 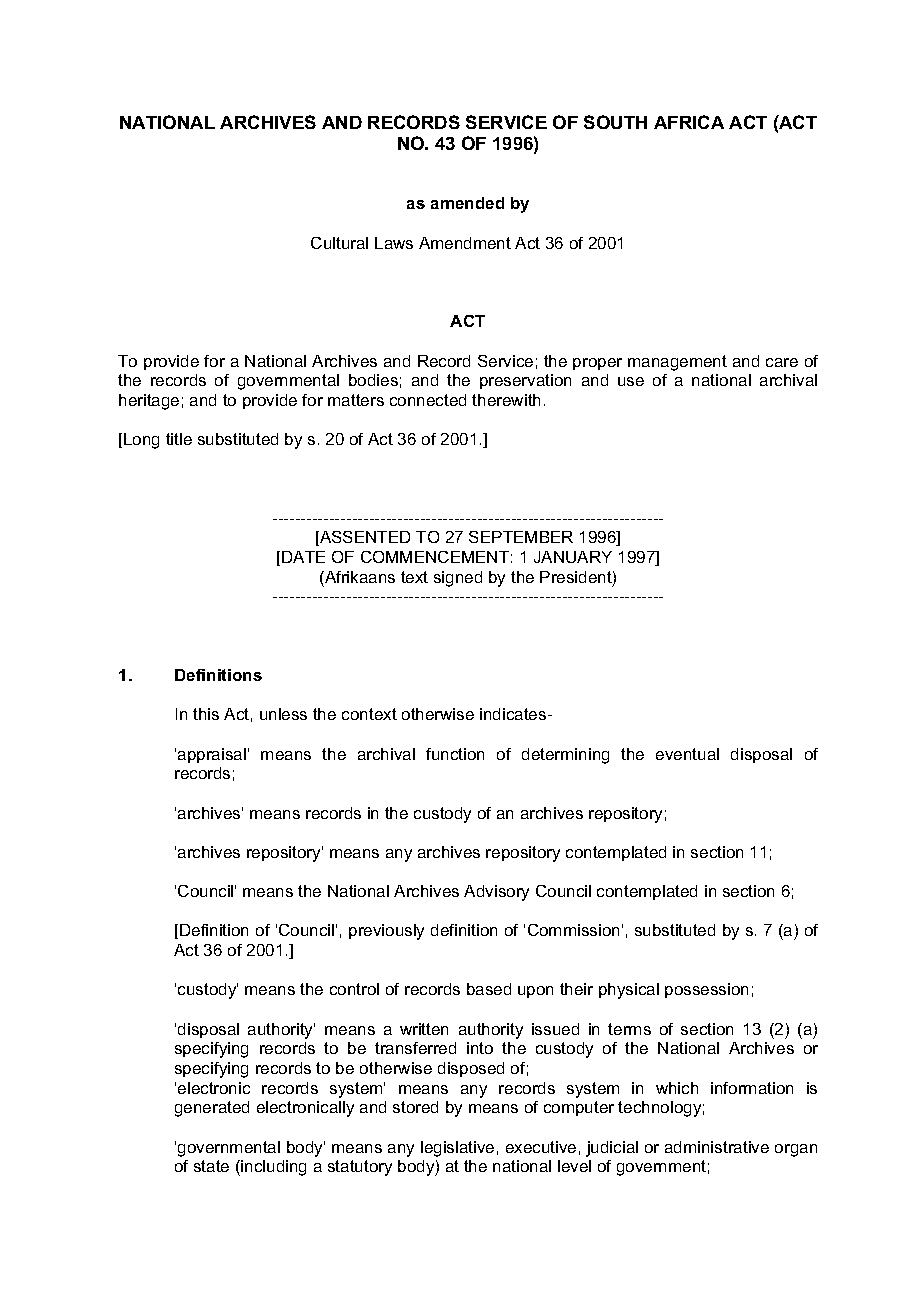 What do you see at coordinates (717, 1147) in the document?
I see `administrative` at bounding box center [717, 1147].
